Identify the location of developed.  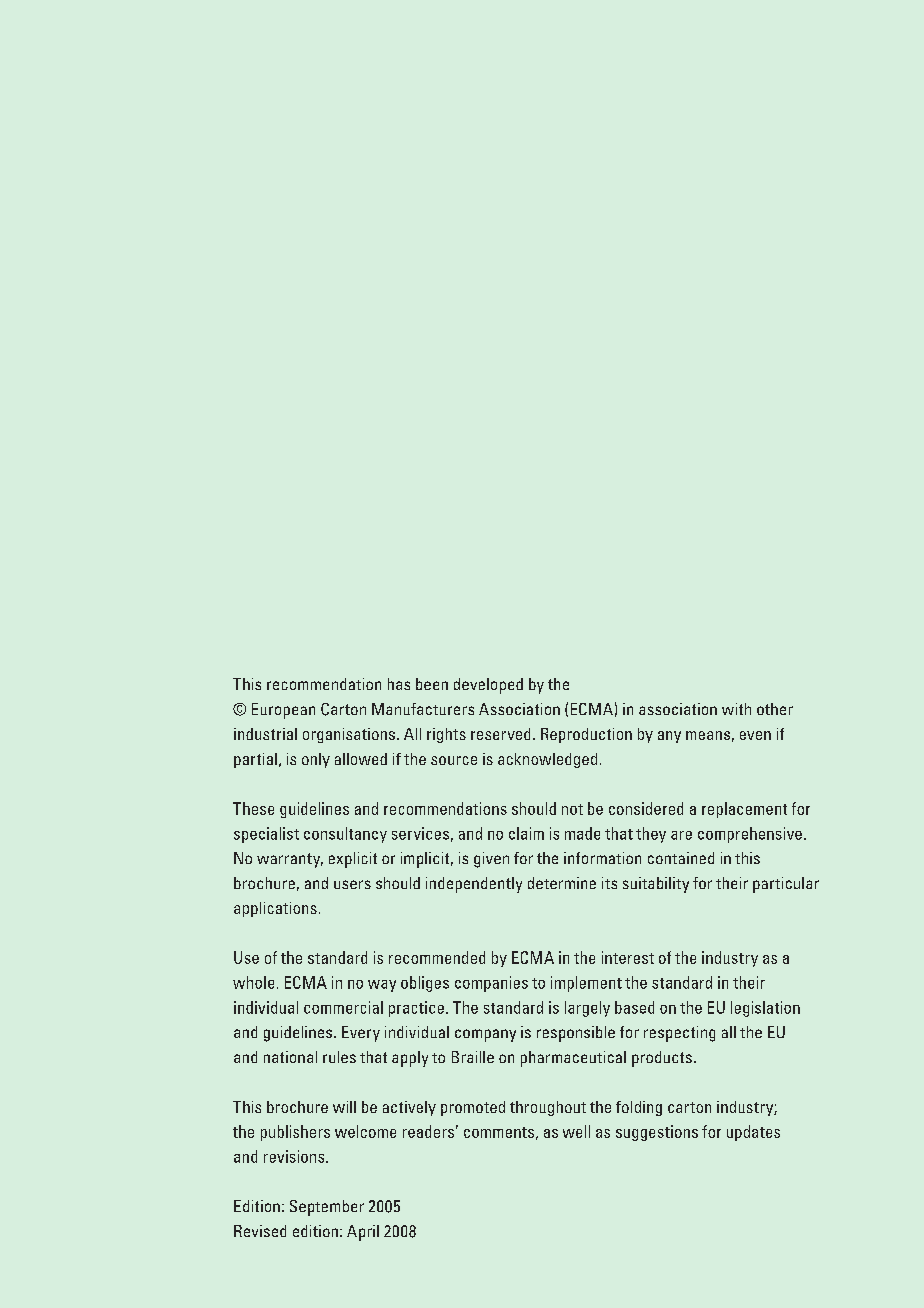
(488, 686).
